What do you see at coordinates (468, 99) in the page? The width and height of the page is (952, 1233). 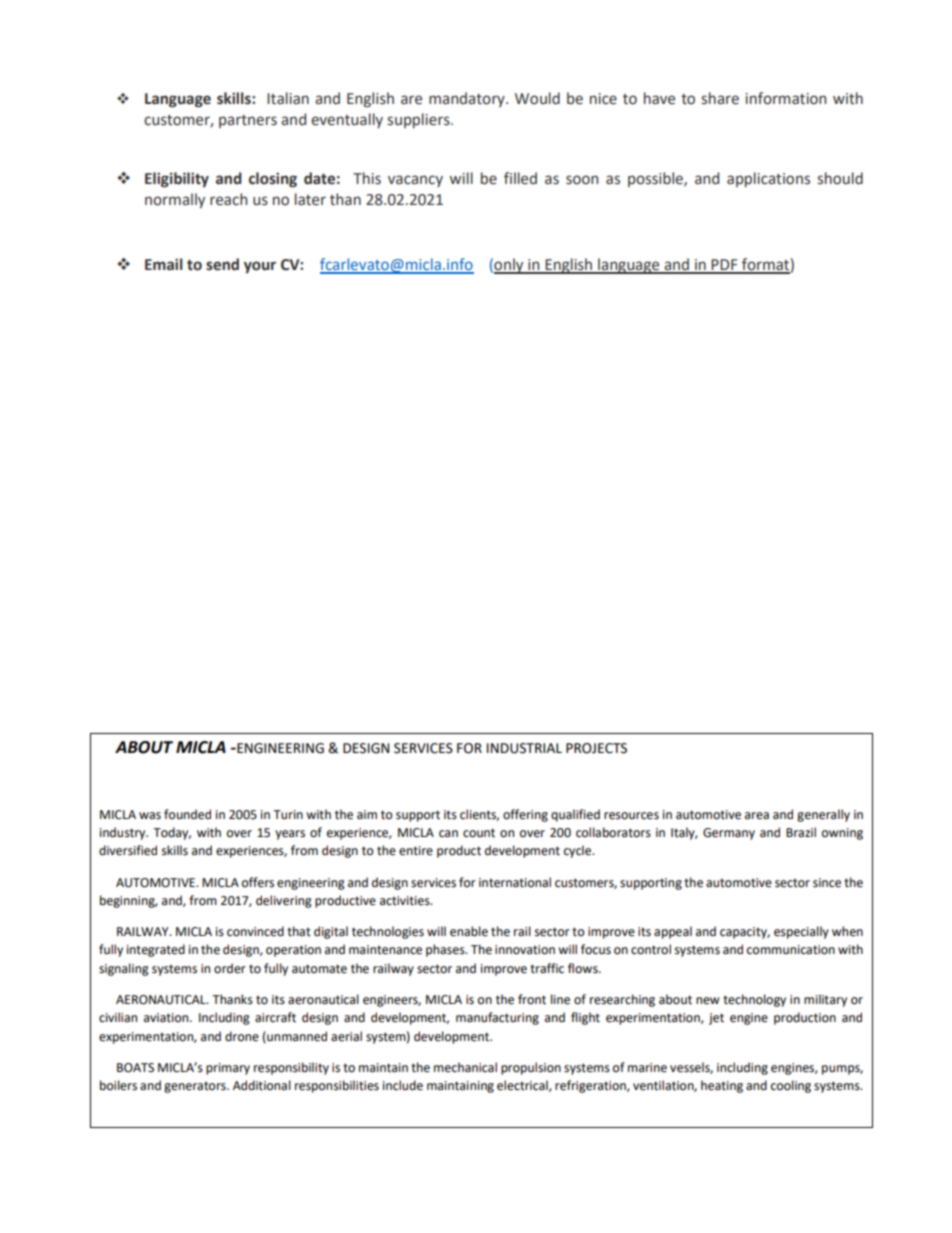 I see `mandatory` at bounding box center [468, 99].
